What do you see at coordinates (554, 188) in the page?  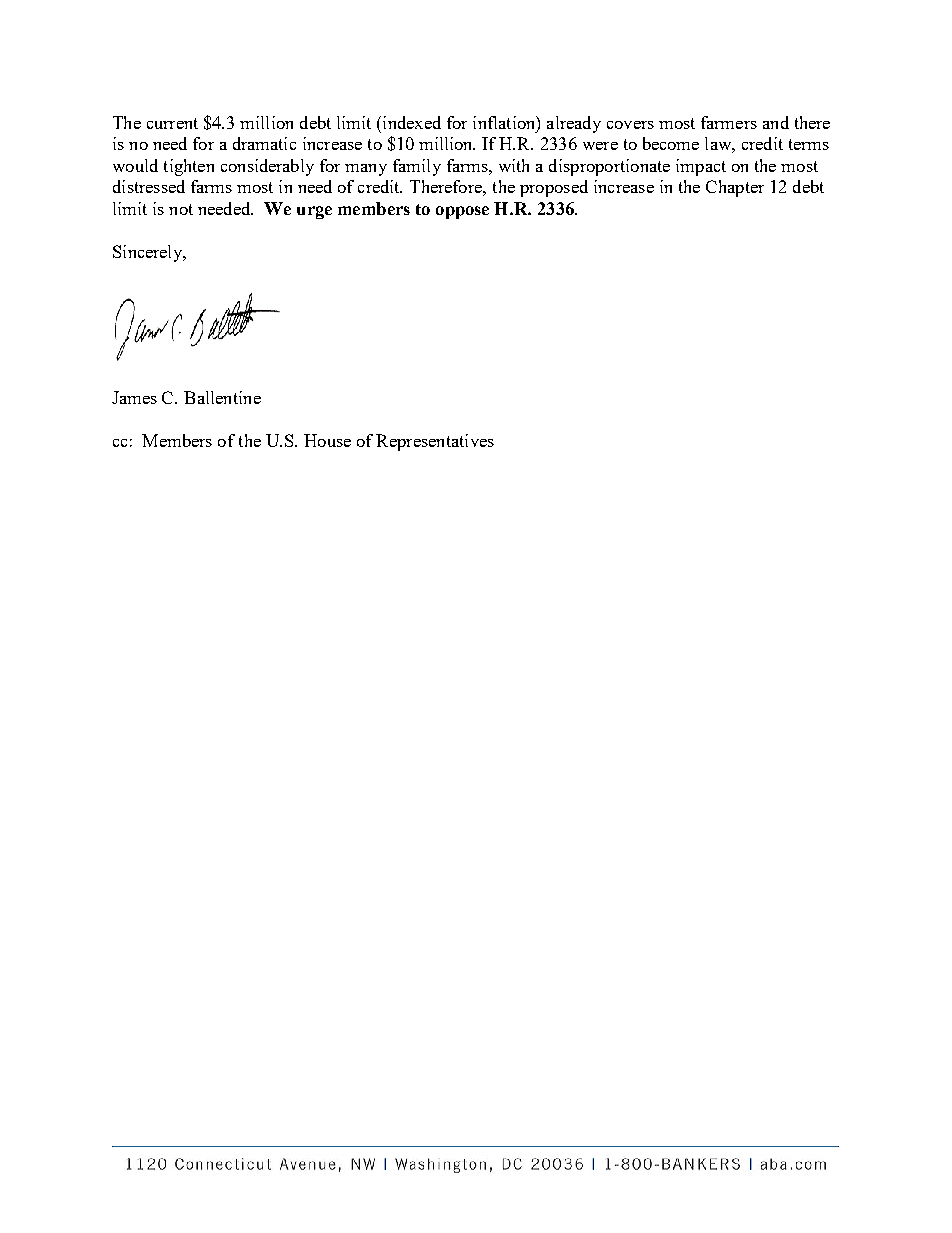 I see `proposed` at bounding box center [554, 188].
